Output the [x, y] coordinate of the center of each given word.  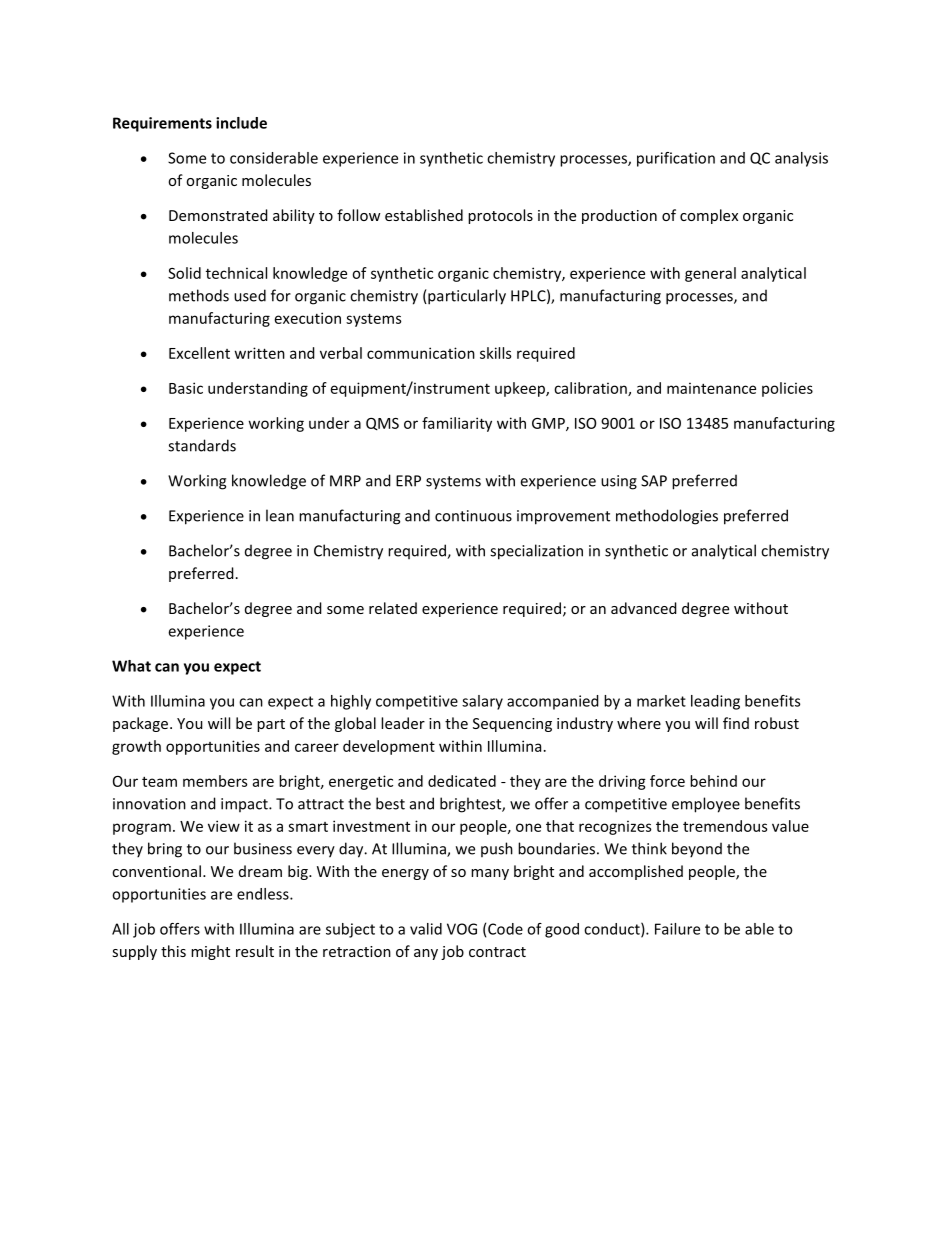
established [424, 215]
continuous [473, 516]
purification [676, 159]
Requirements [162, 124]
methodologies [667, 517]
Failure [677, 929]
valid [426, 929]
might [210, 952]
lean [280, 515]
